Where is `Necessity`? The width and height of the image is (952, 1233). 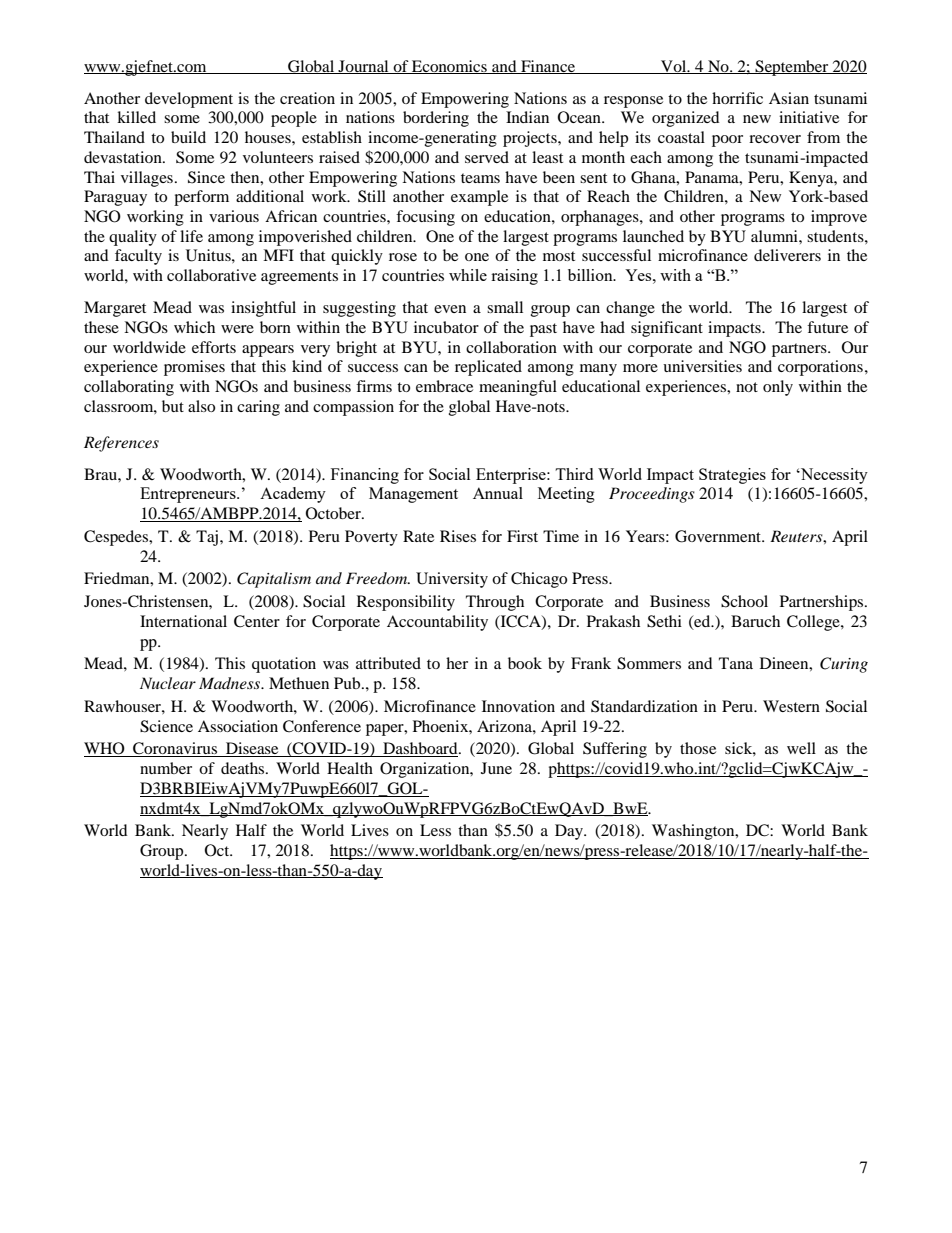 Necessity is located at coordinates (833, 476).
